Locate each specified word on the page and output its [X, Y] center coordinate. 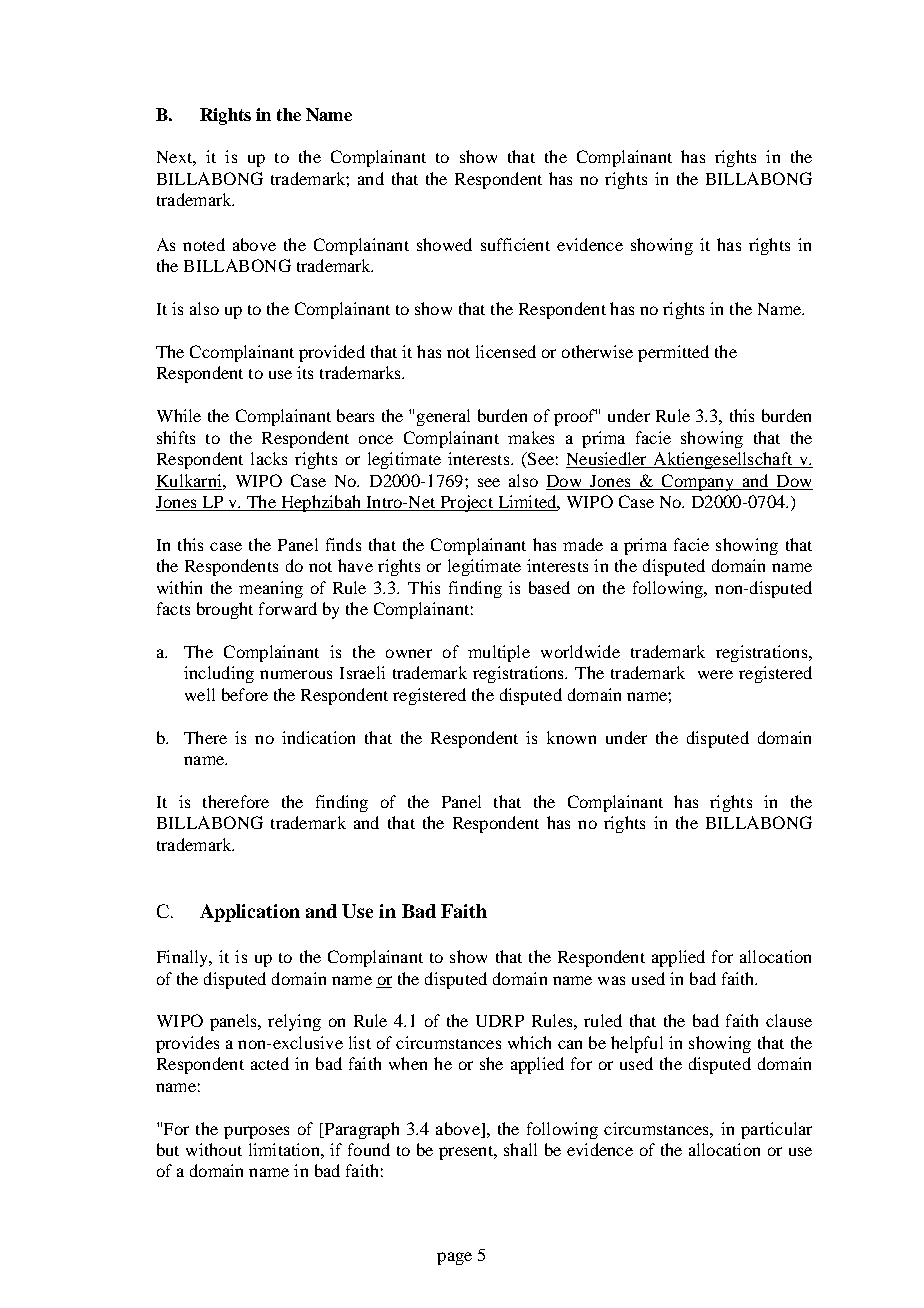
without [214, 1149]
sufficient [515, 244]
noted [204, 244]
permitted [673, 353]
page [454, 1258]
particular [776, 1130]
